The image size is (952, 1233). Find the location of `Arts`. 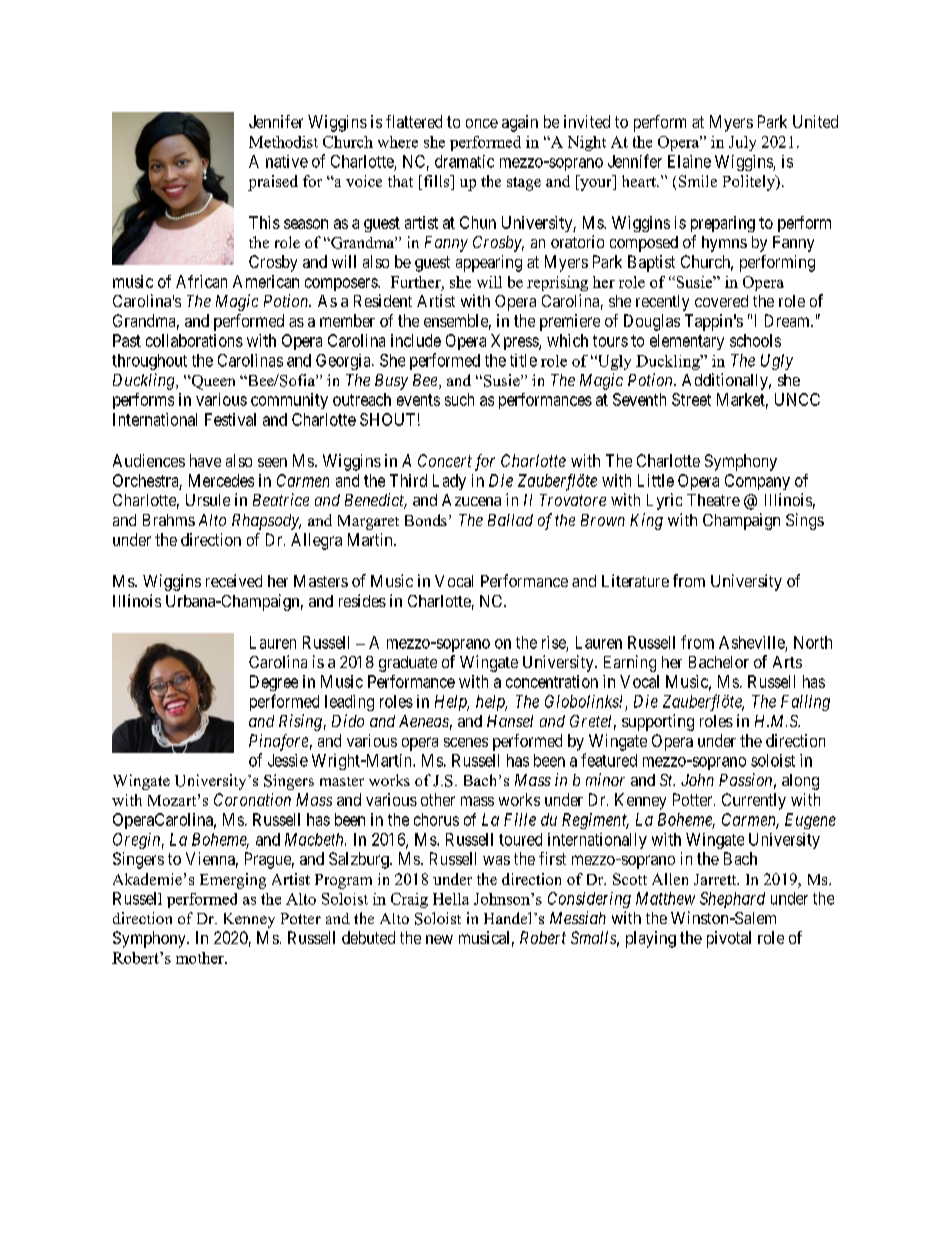

Arts is located at coordinates (787, 662).
